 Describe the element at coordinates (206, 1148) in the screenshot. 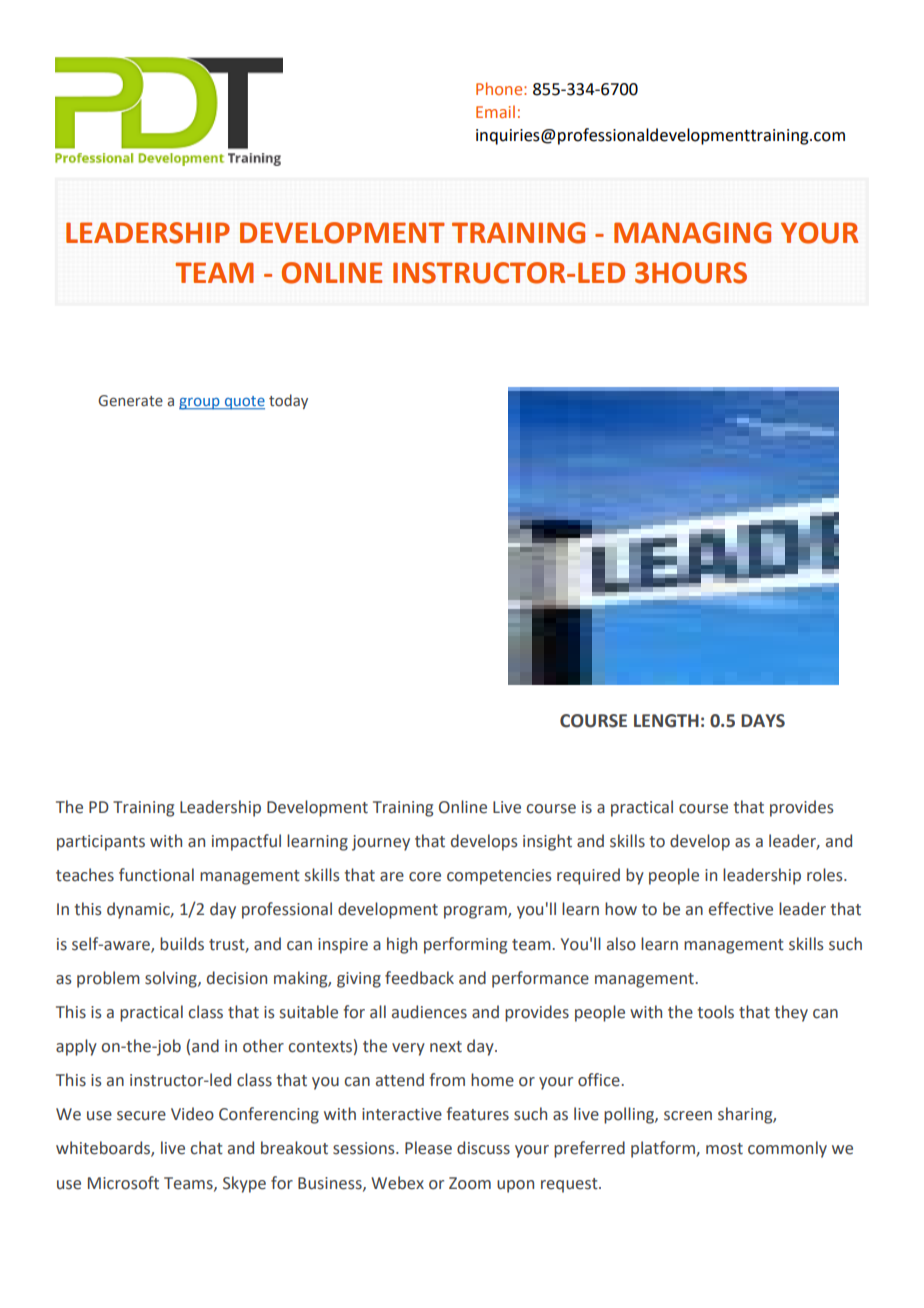

I see `chat` at that location.
